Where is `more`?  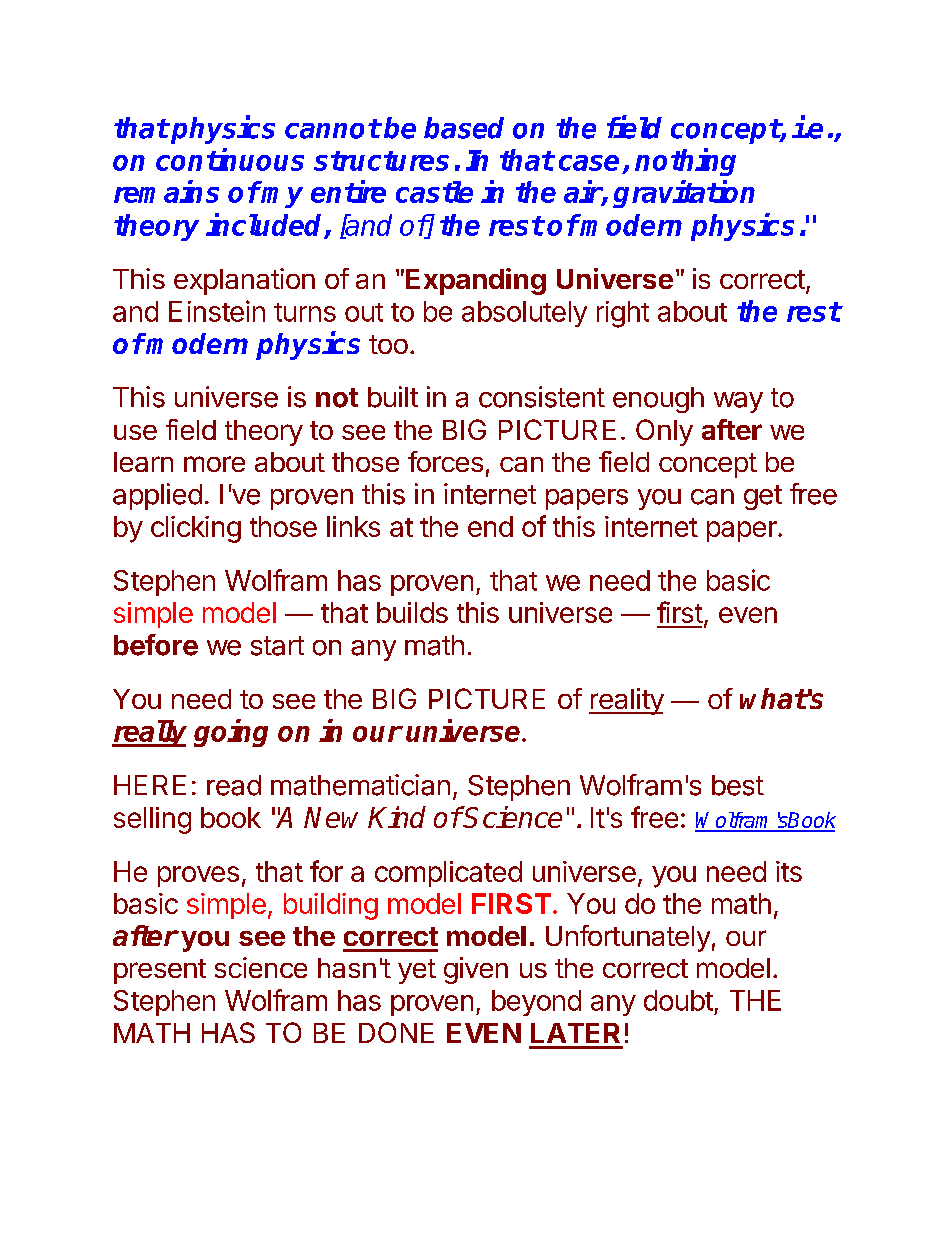
more is located at coordinates (214, 464).
